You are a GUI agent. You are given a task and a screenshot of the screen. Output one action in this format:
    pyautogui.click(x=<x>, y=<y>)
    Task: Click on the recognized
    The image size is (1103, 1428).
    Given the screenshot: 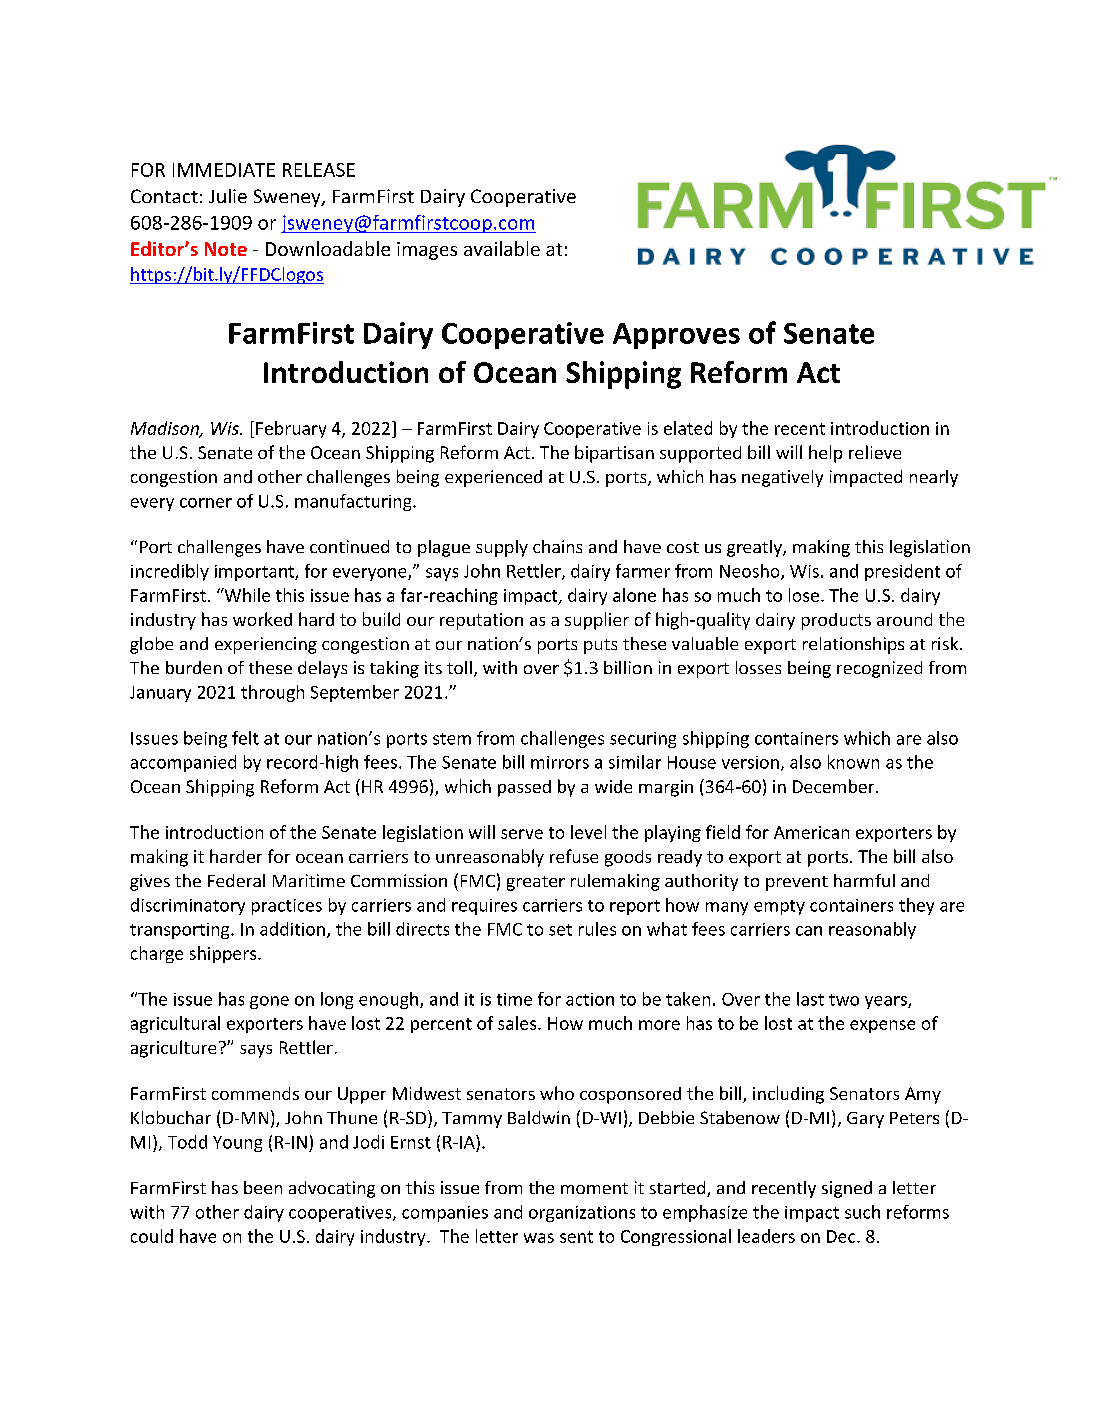 What is the action you would take?
    pyautogui.click(x=879, y=669)
